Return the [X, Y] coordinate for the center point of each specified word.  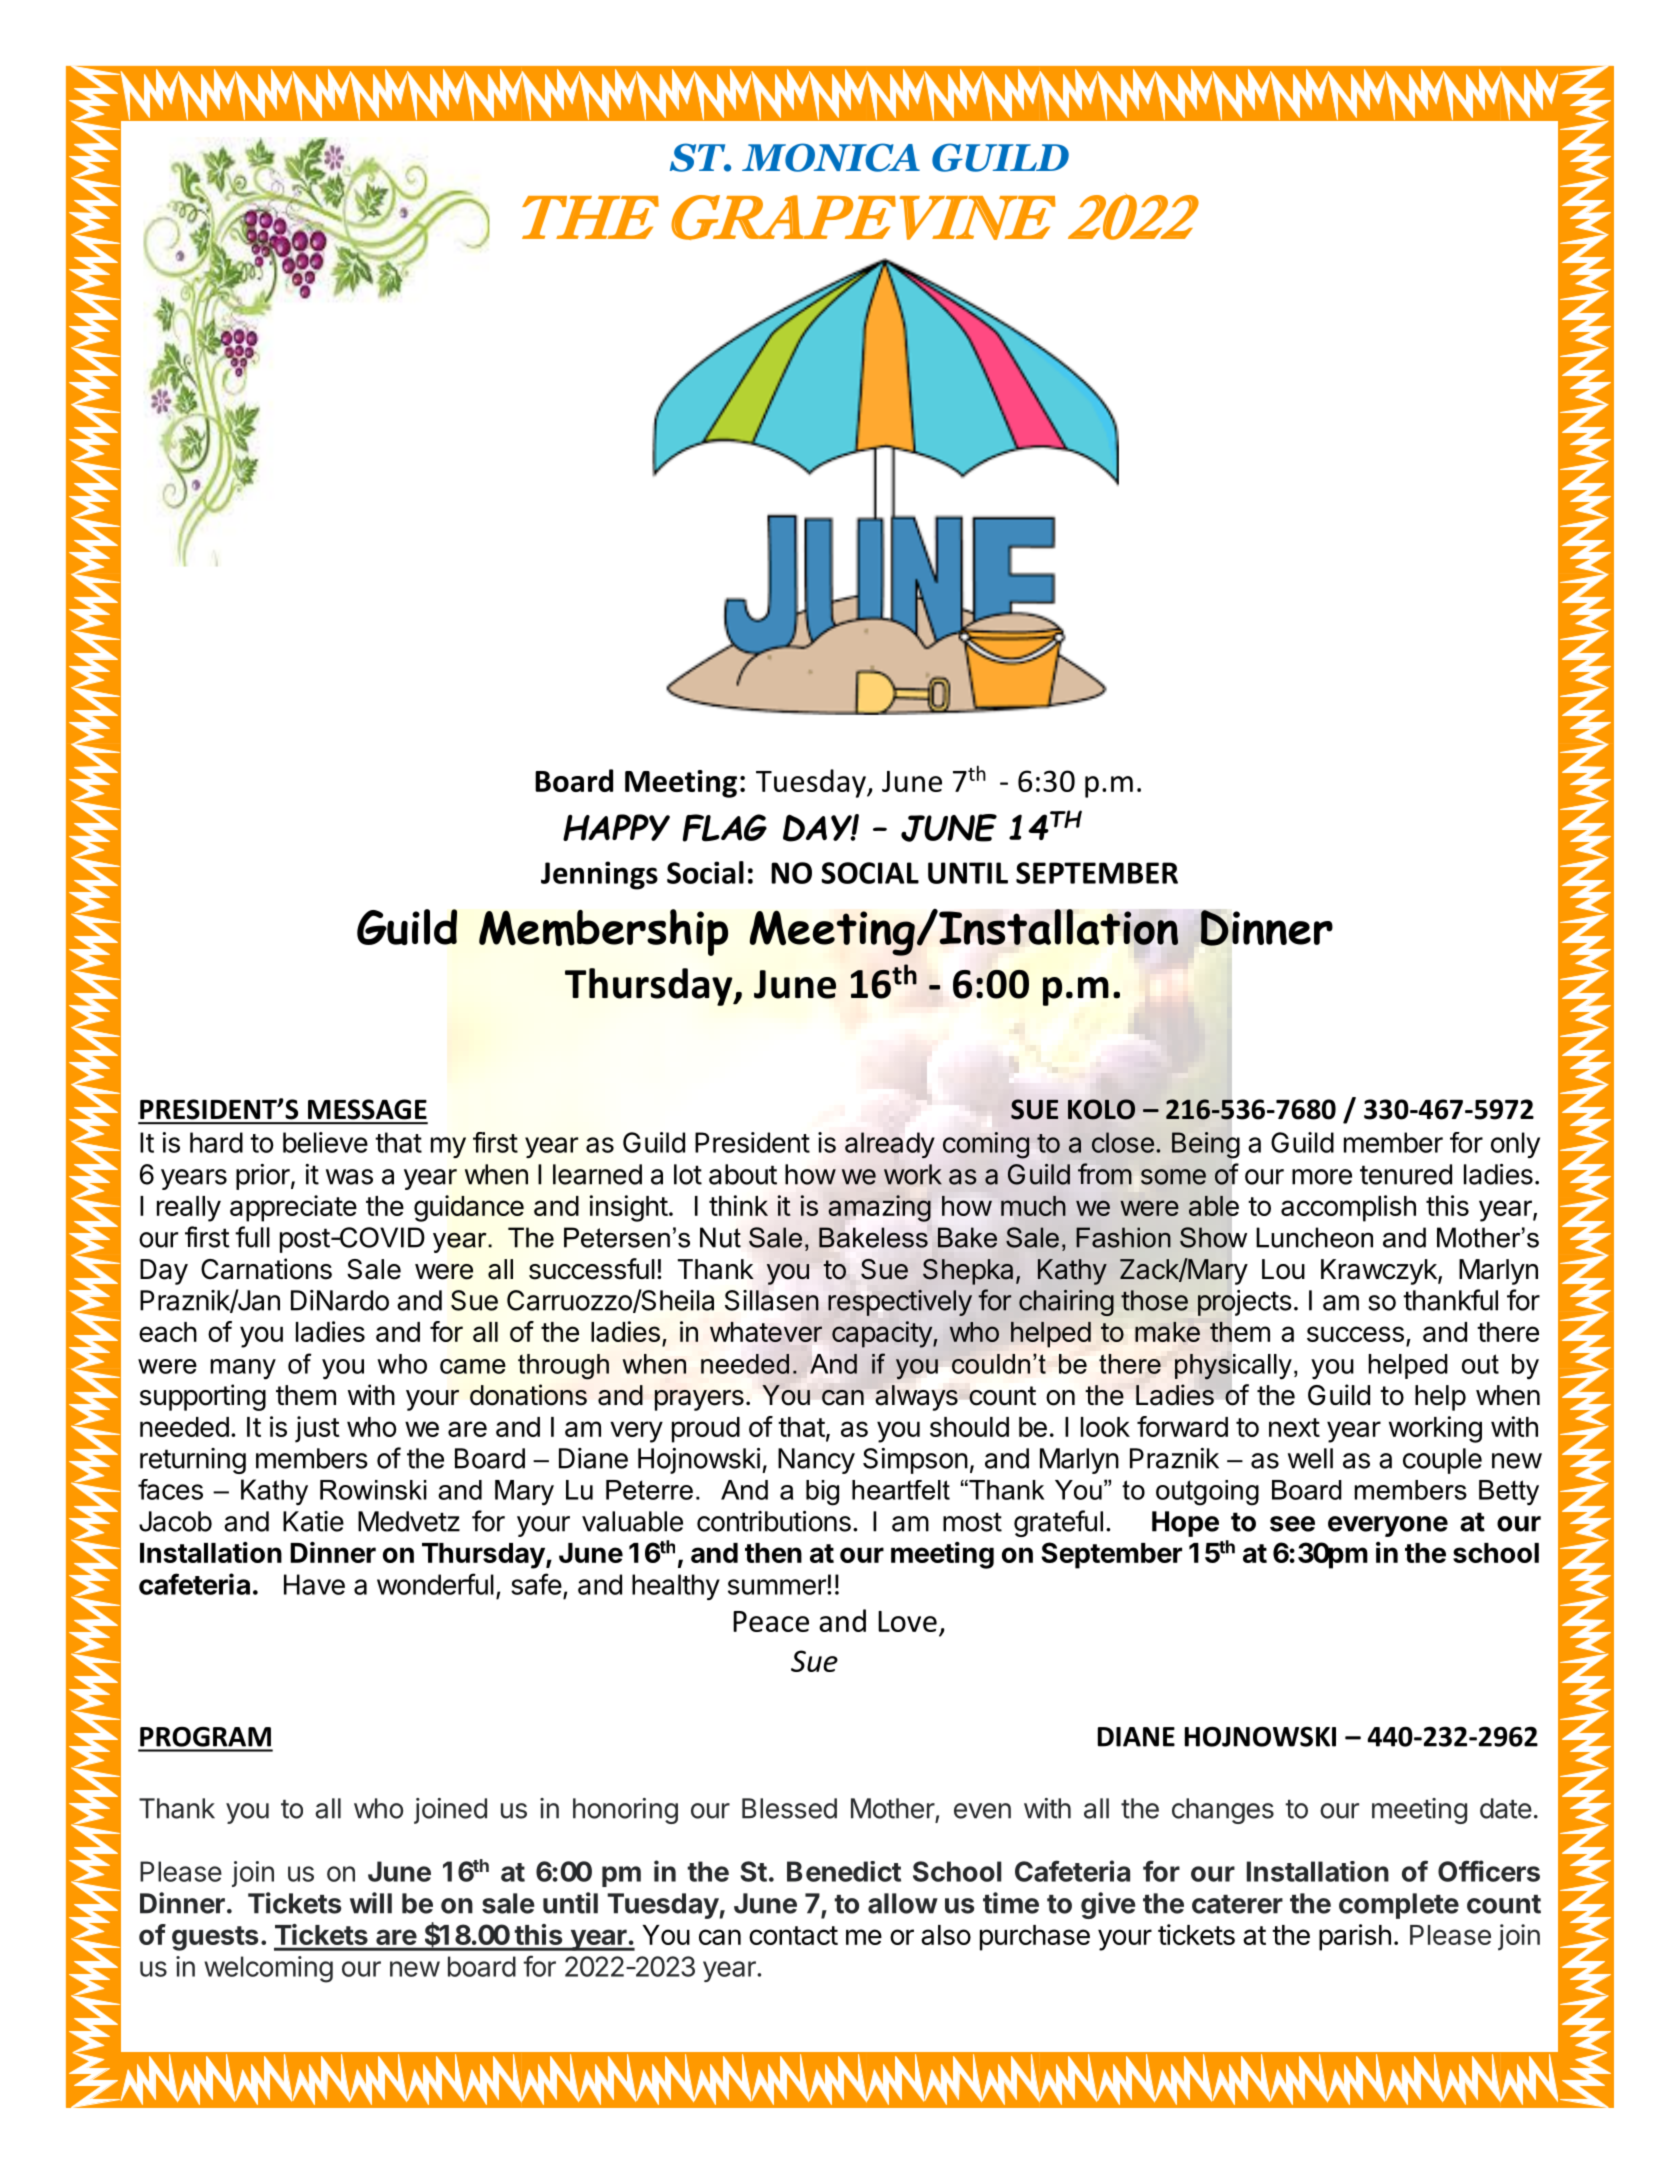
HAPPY [616, 827]
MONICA [831, 157]
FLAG [724, 828]
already [890, 1145]
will [371, 1903]
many [243, 1369]
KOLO [1101, 1109]
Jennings [599, 875]
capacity [883, 1334]
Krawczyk [1380, 1272]
